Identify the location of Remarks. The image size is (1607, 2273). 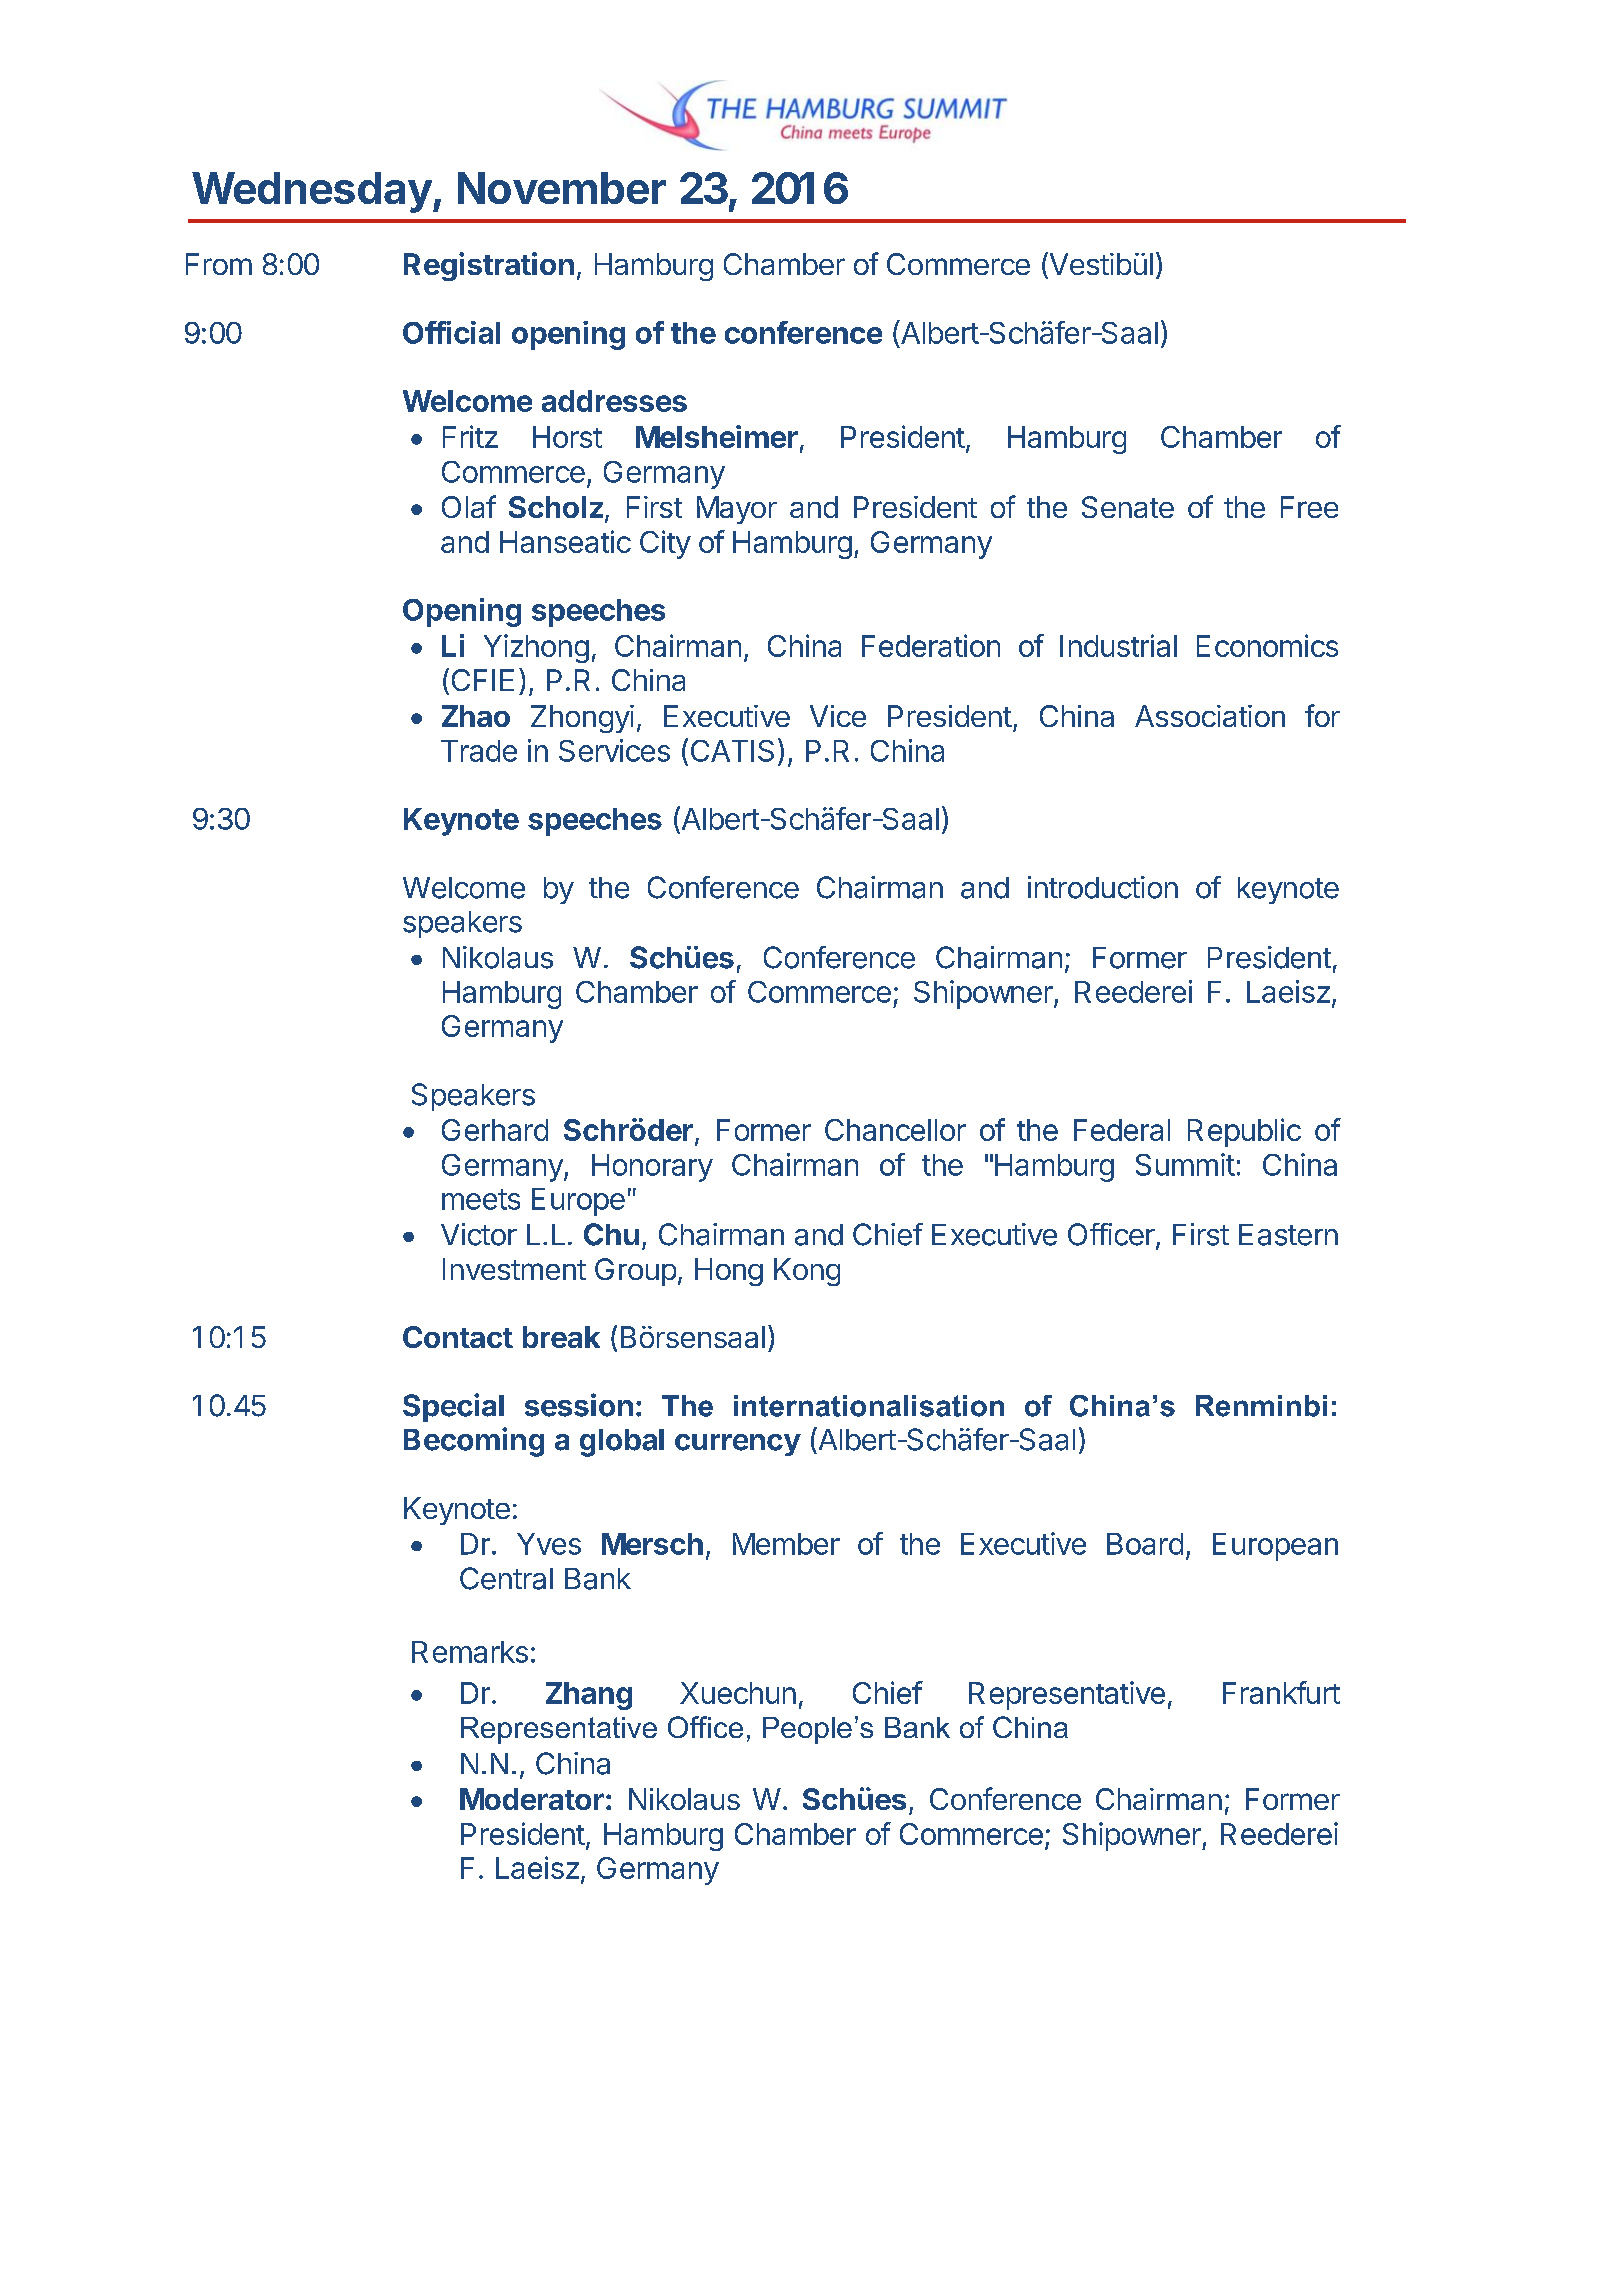
(470, 1652).
